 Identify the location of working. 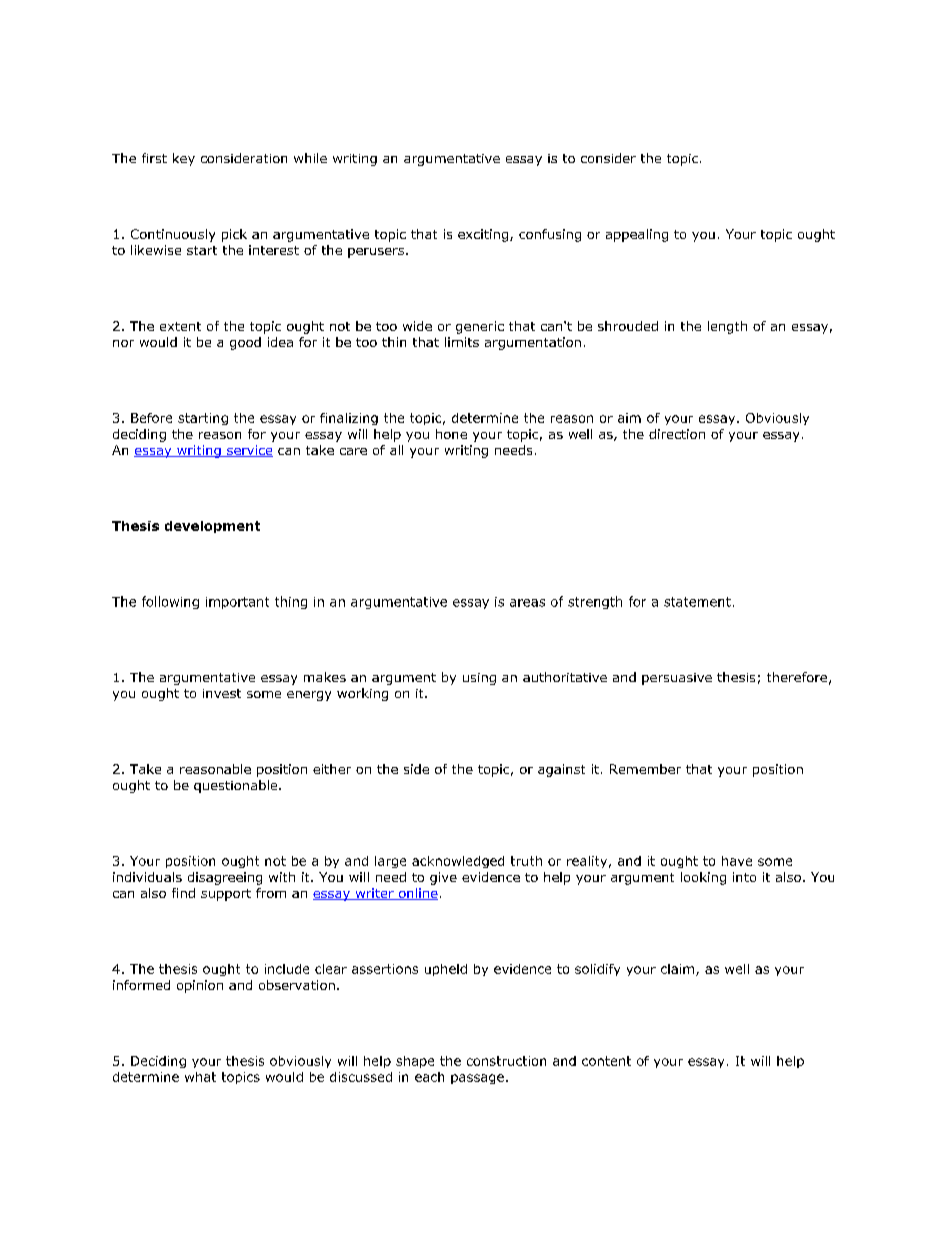
(362, 694).
